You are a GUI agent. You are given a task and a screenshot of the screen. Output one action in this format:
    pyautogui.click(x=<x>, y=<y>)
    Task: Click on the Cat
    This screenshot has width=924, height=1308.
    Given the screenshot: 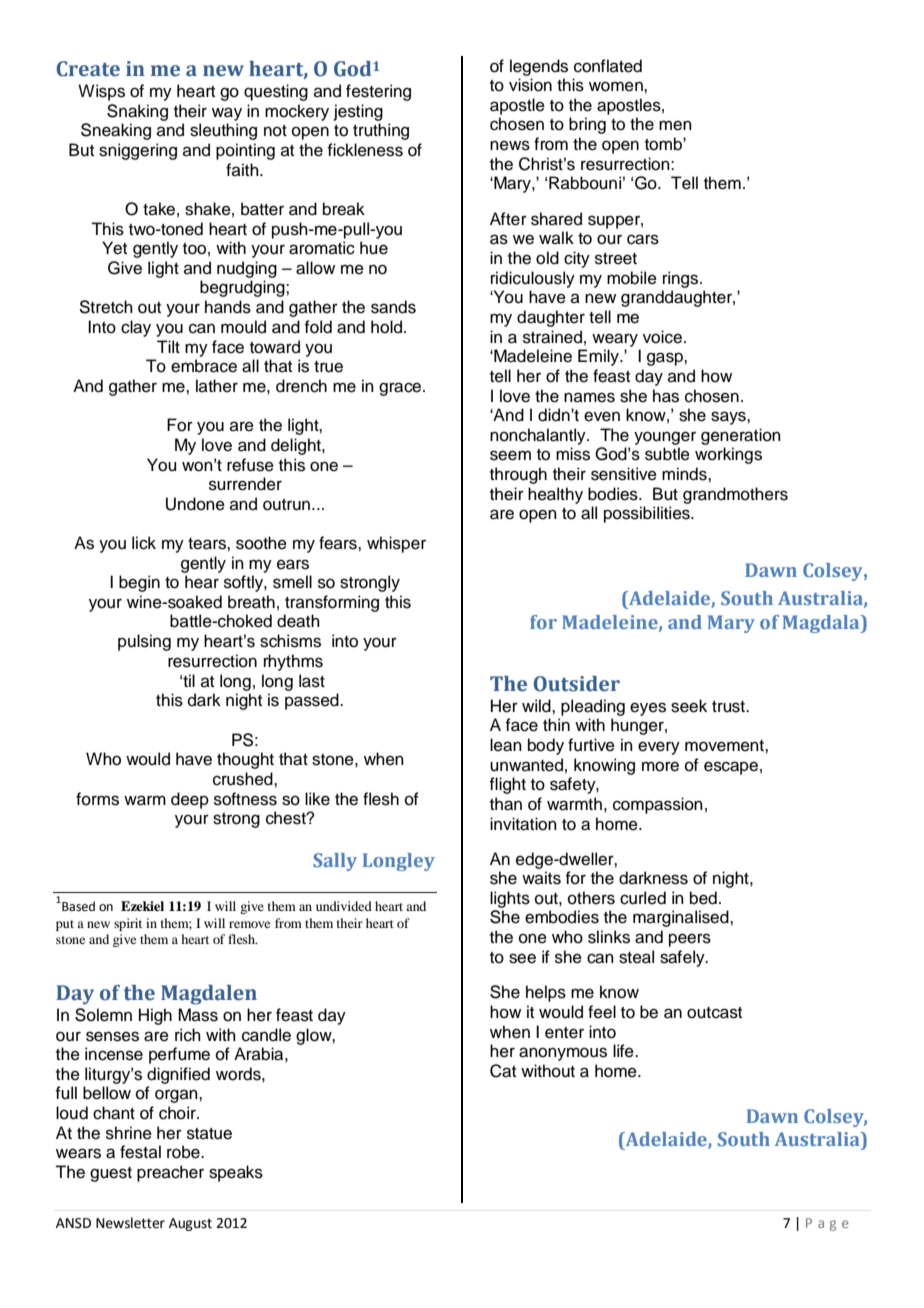 What is the action you would take?
    pyautogui.click(x=503, y=1071)
